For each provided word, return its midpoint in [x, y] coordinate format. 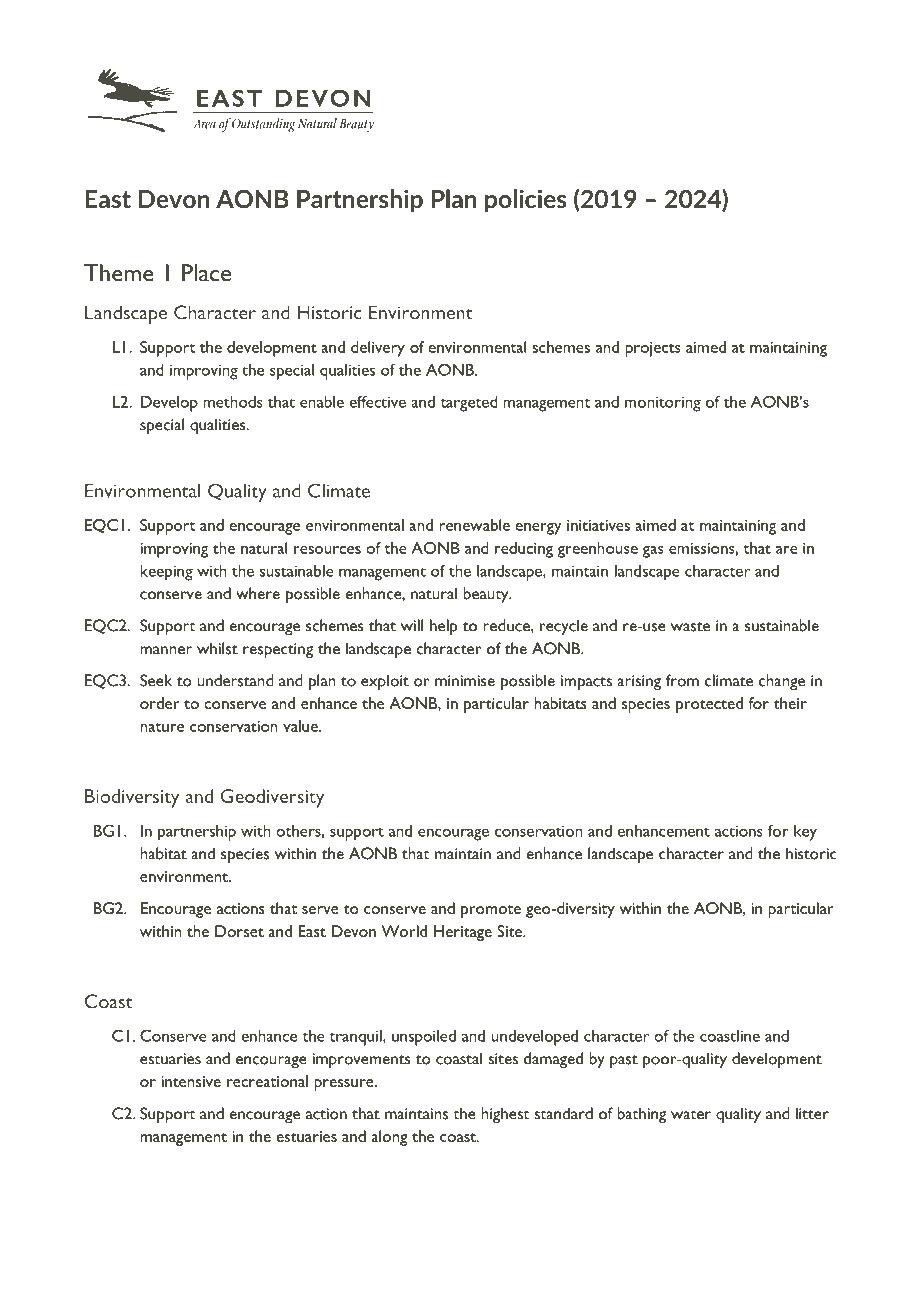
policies [526, 200]
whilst [217, 648]
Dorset [239, 931]
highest [505, 1115]
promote [491, 911]
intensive [191, 1081]
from [682, 680]
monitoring [663, 404]
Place [206, 273]
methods [233, 402]
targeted [469, 404]
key [805, 833]
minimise [465, 681]
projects [652, 349]
